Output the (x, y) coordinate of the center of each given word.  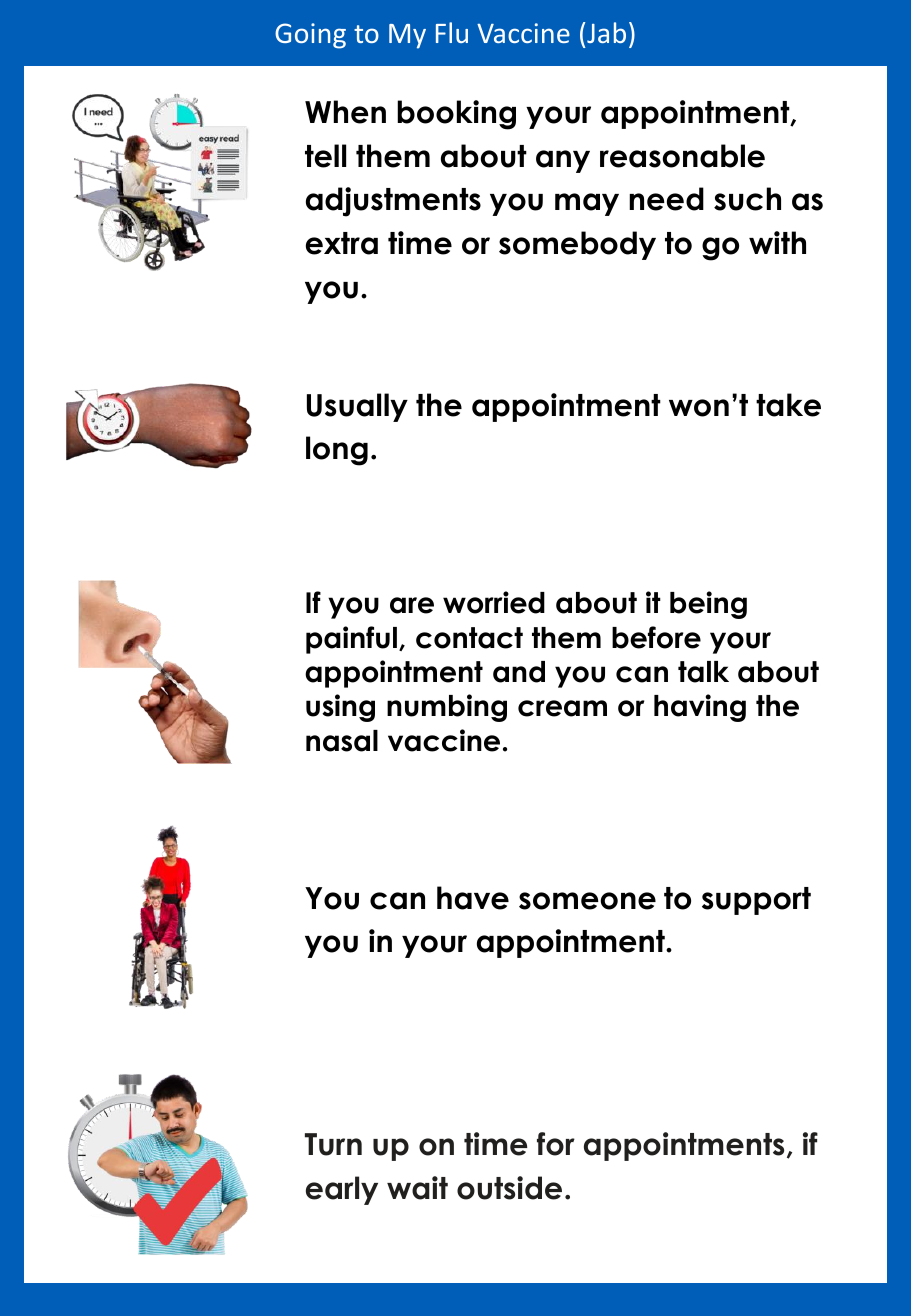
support (756, 901)
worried (494, 602)
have (473, 898)
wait (417, 1188)
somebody (577, 245)
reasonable (682, 156)
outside (509, 1188)
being (708, 605)
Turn (333, 1144)
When (345, 112)
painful (351, 640)
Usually (357, 407)
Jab (606, 32)
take (788, 405)
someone (587, 901)
